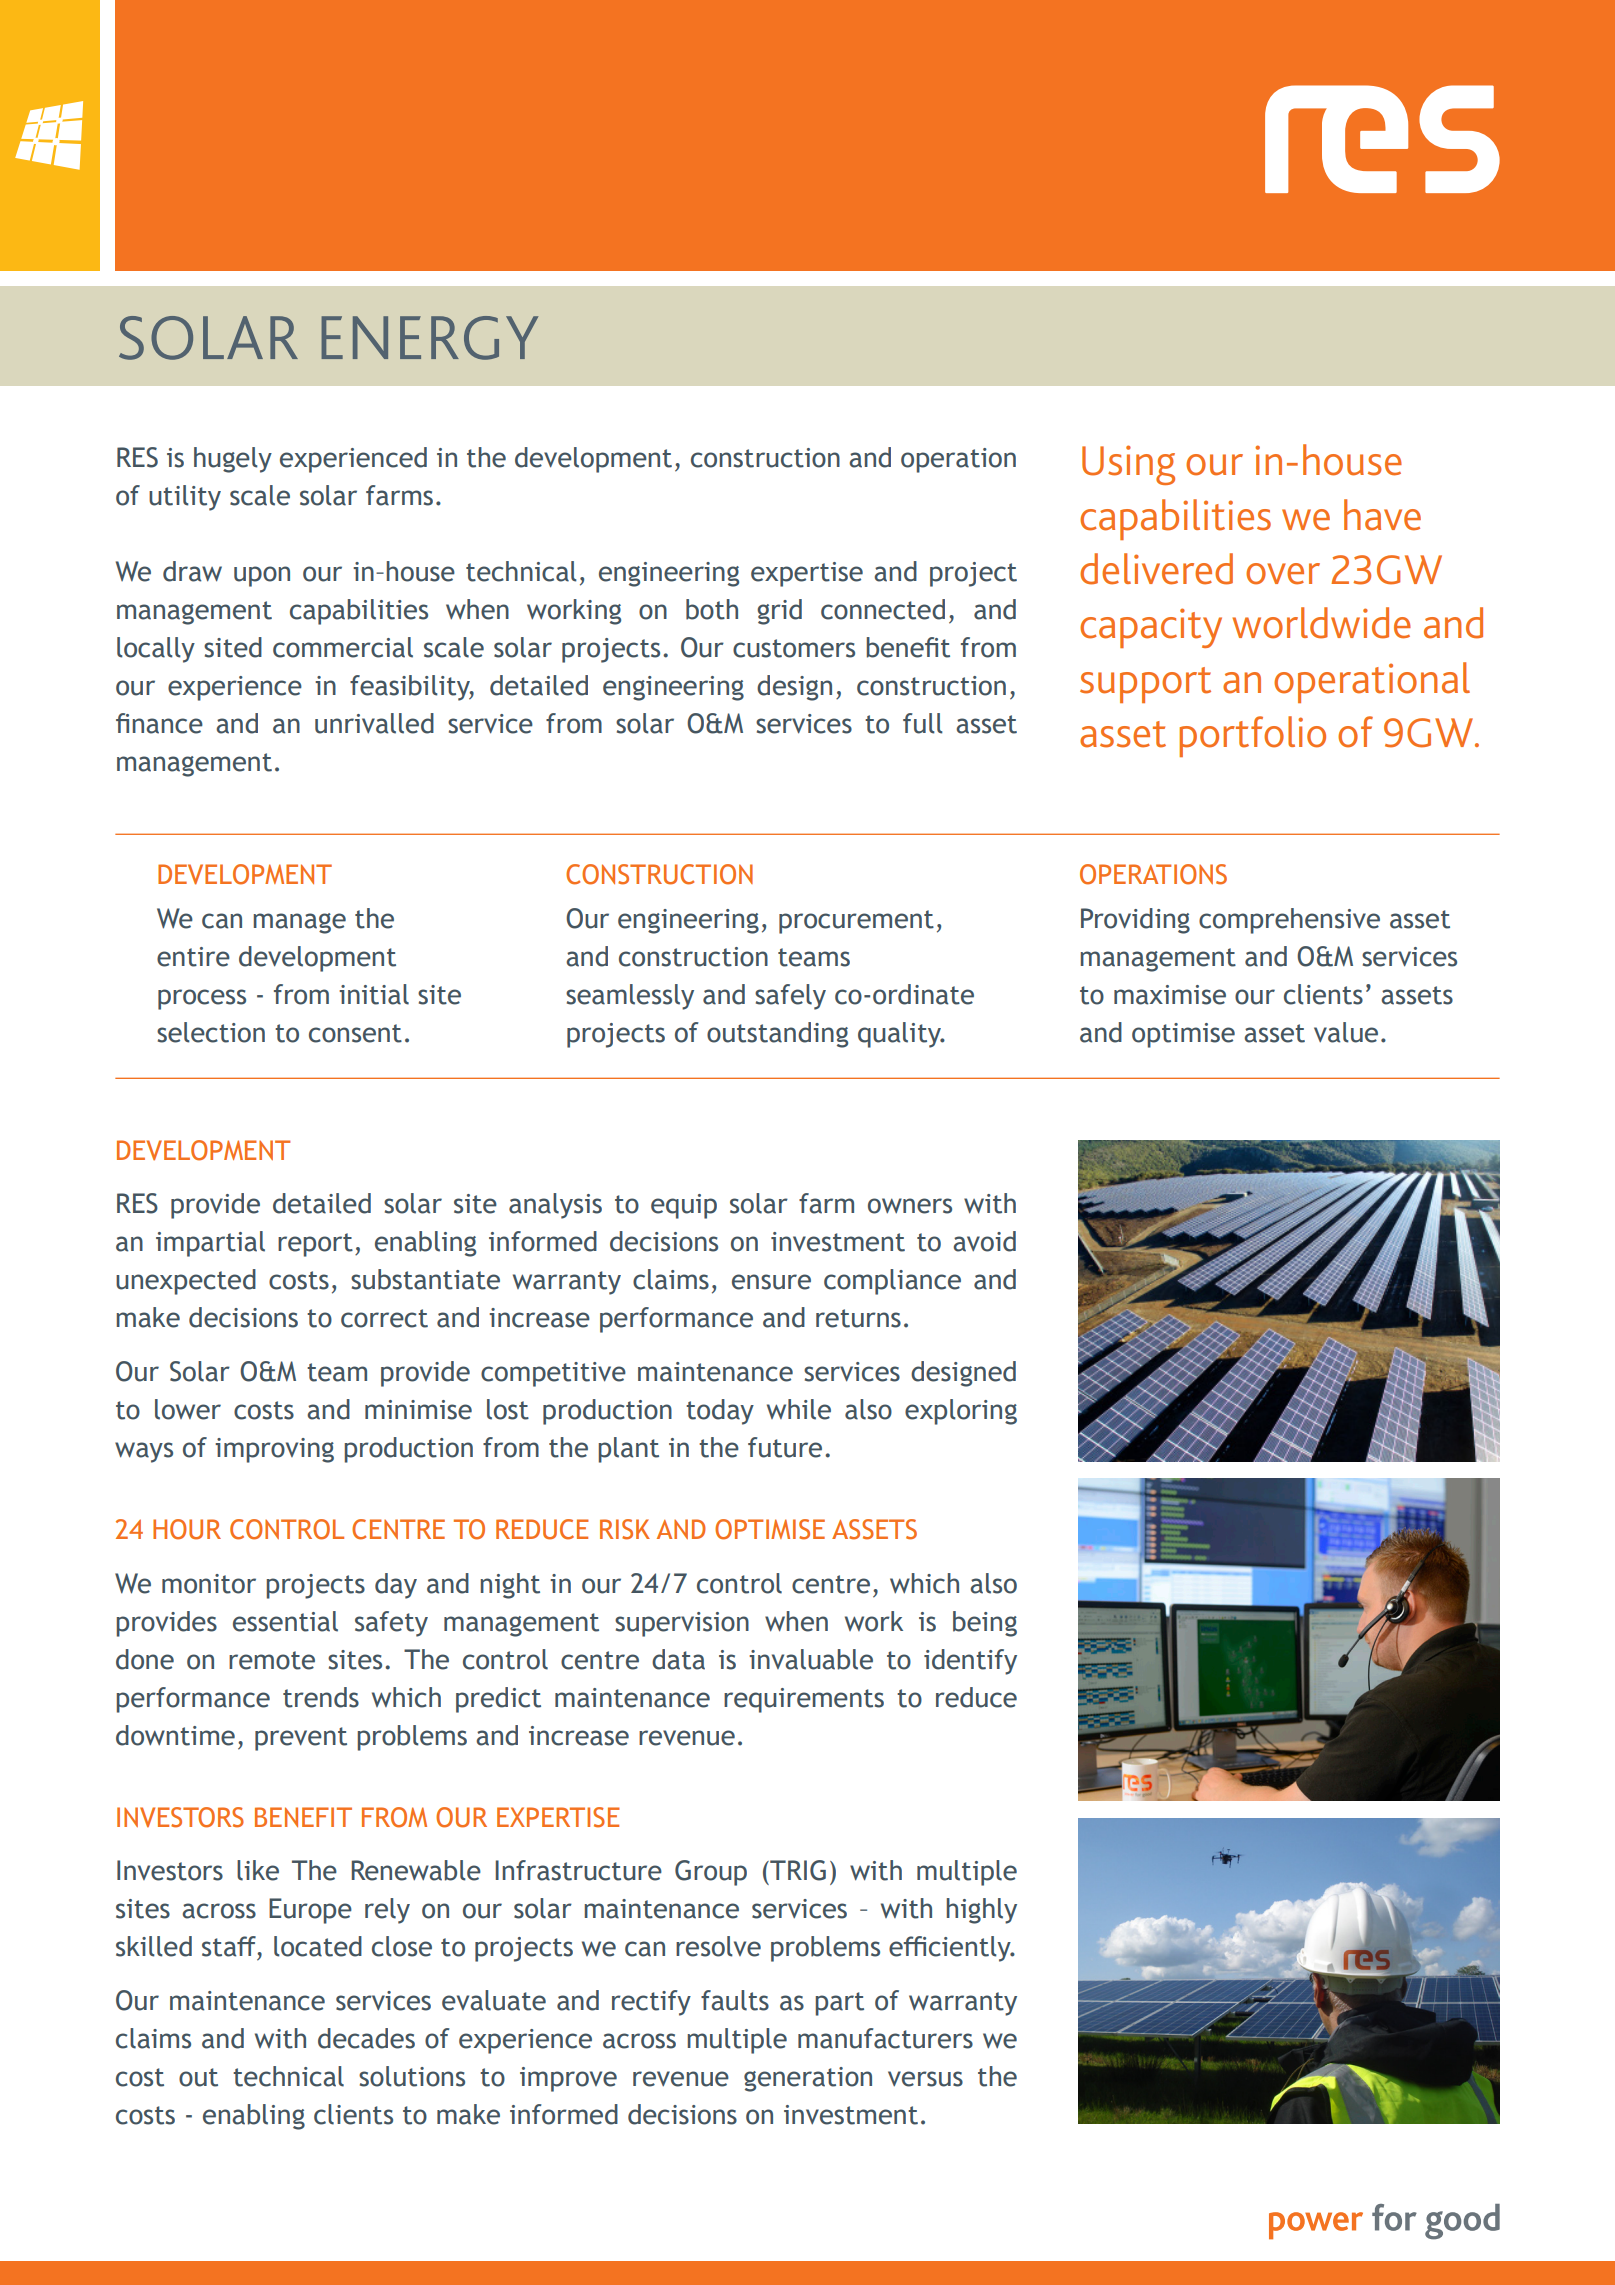  Describe the element at coordinates (735, 2000) in the image. I see `faults` at that location.
